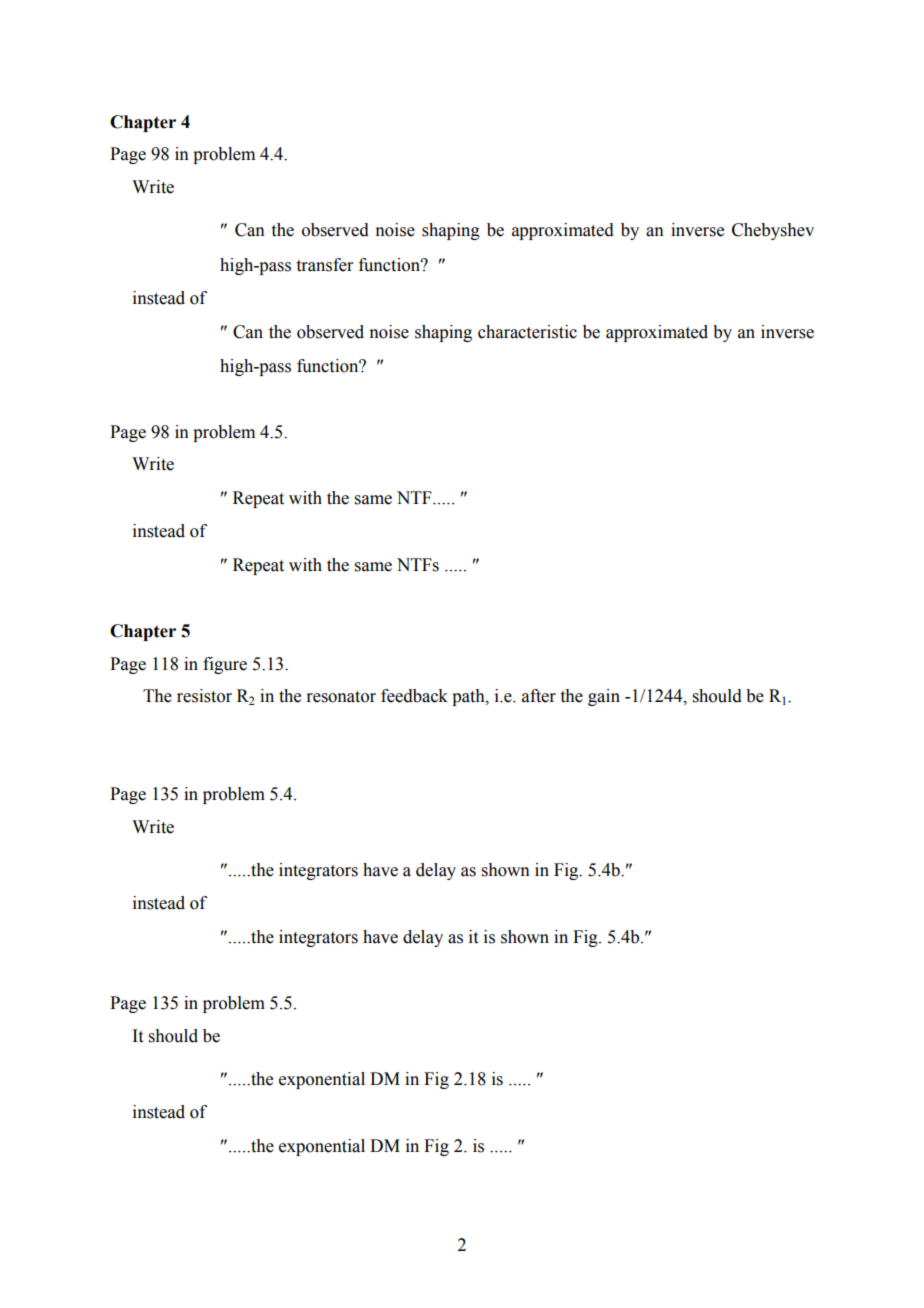 This document has height=1308, width=924. I want to click on resonator, so click(341, 697).
